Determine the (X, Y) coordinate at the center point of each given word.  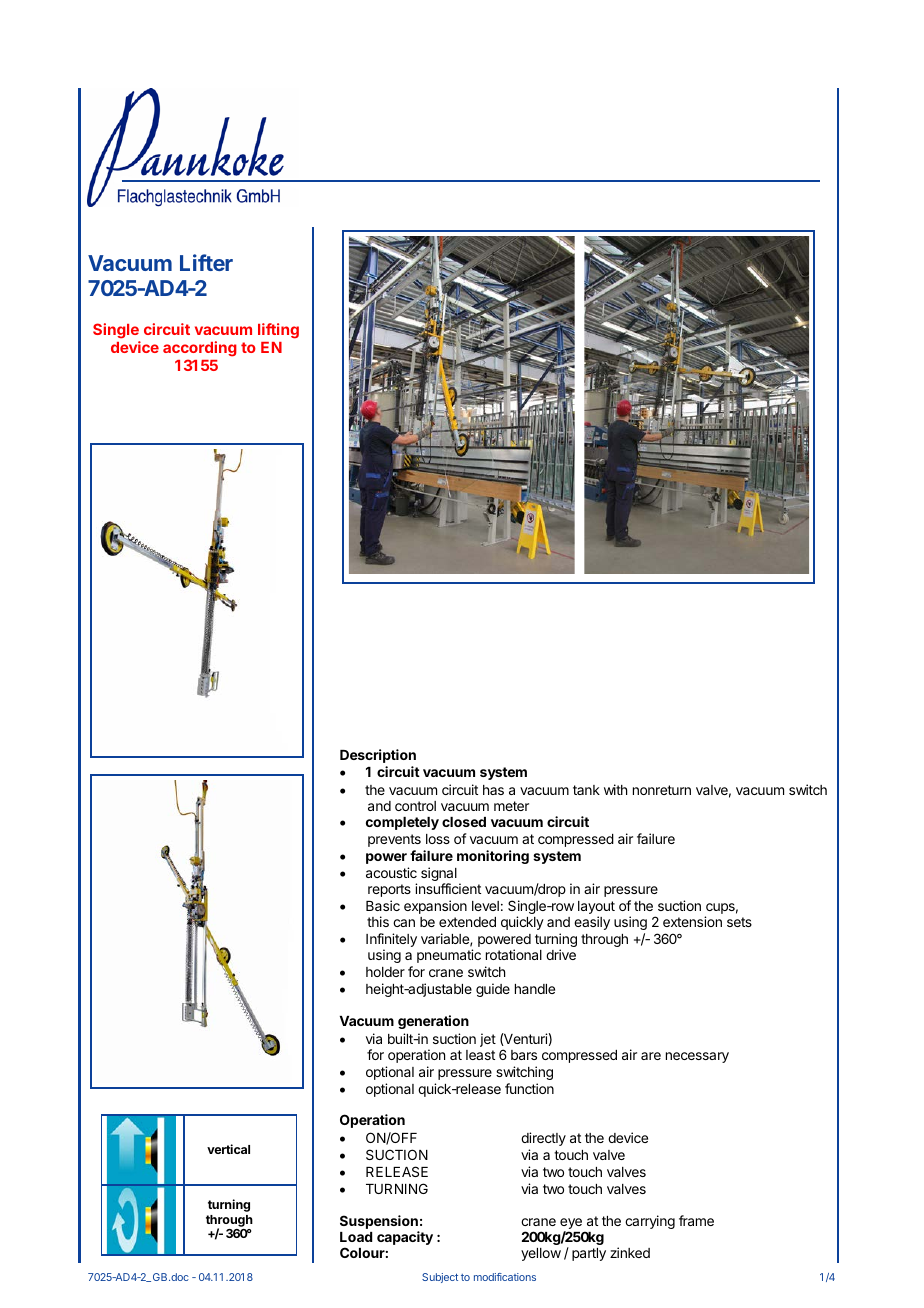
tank (586, 790)
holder (385, 972)
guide (493, 990)
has (493, 790)
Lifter (206, 262)
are (651, 1056)
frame (696, 1220)
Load (356, 1237)
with (615, 789)
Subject (440, 1278)
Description (378, 756)
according (200, 349)
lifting (278, 331)
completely (402, 823)
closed (464, 822)
